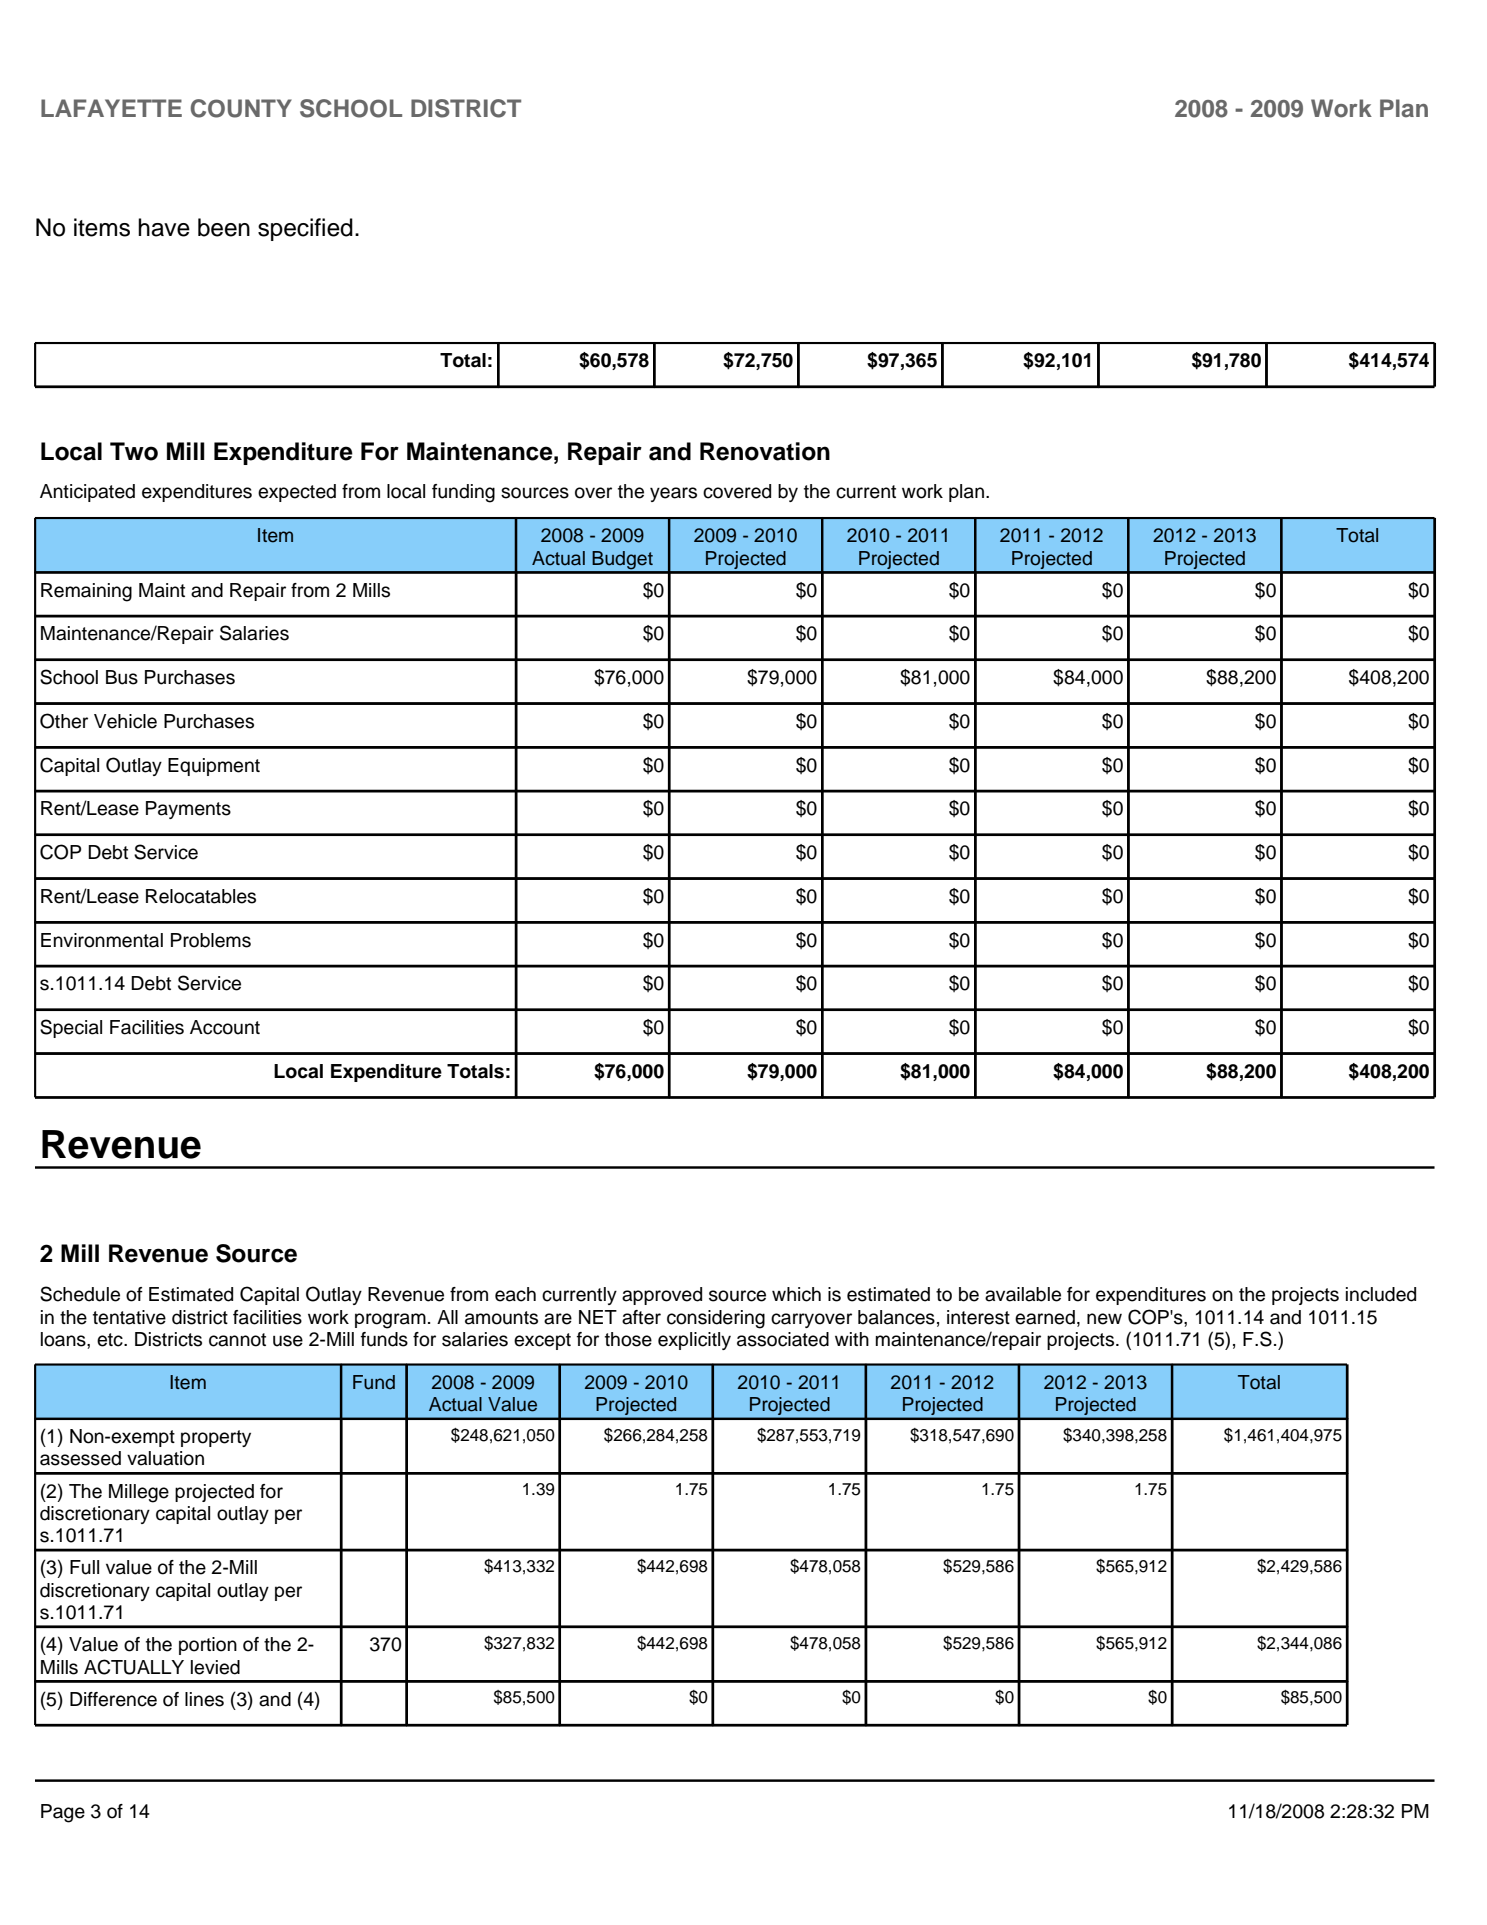 This image has height=1925, width=1487. What do you see at coordinates (673, 494) in the image?
I see `years` at bounding box center [673, 494].
